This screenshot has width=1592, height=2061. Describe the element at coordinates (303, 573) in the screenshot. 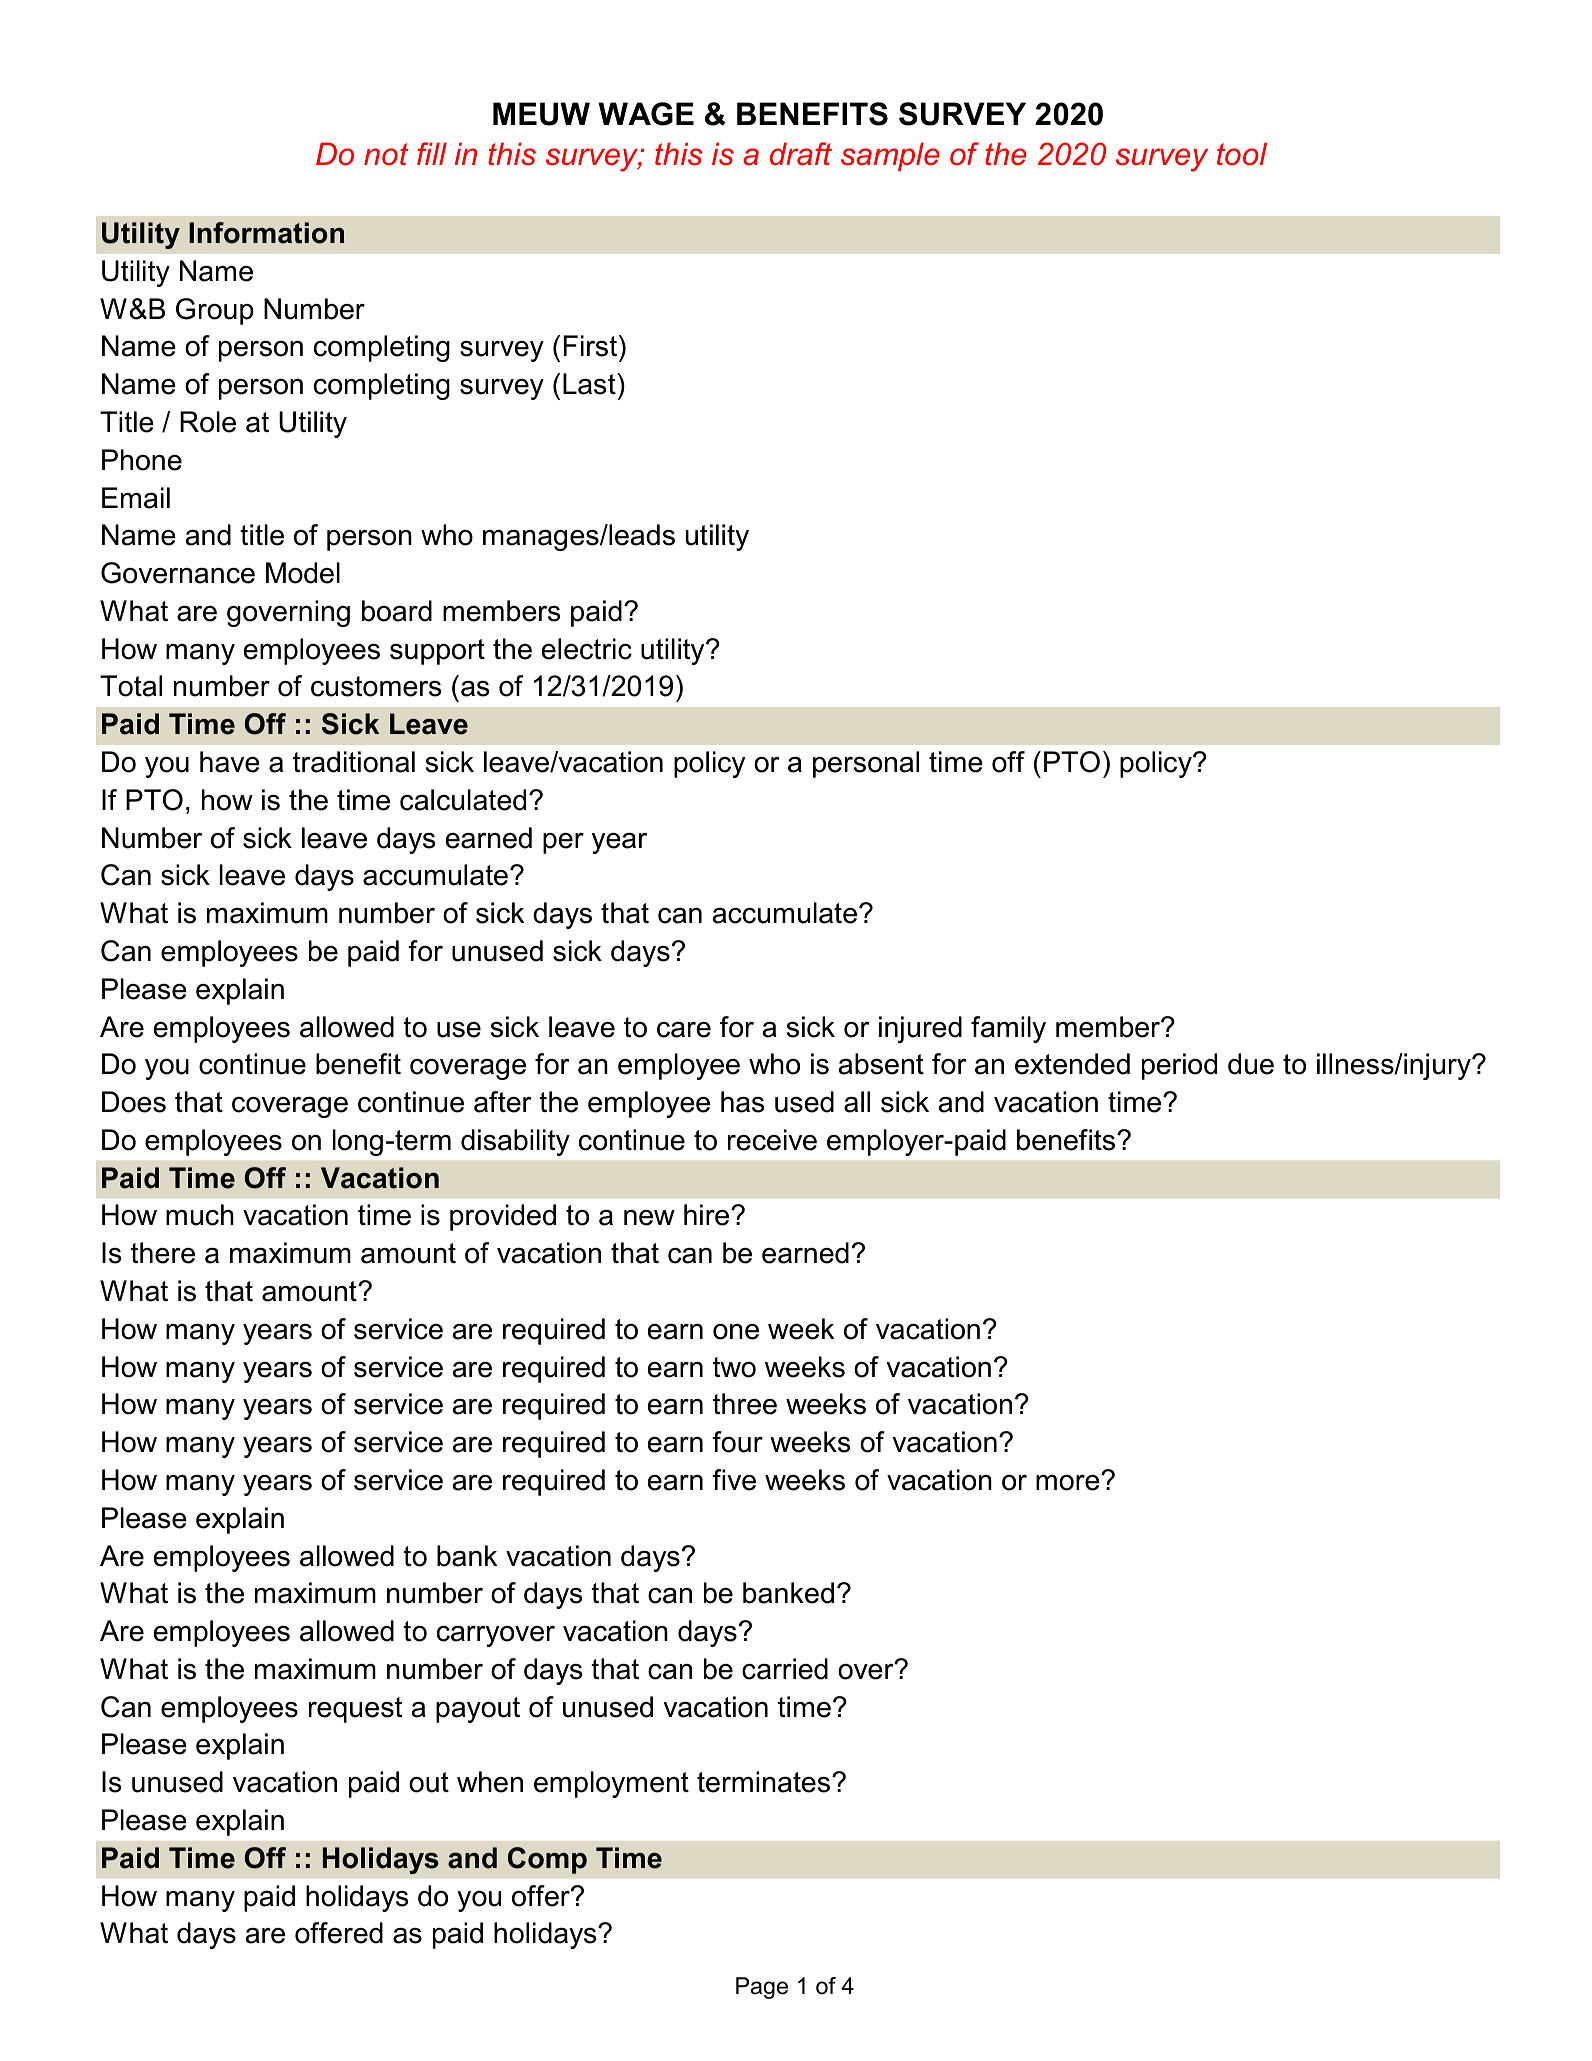

I see `Model` at that location.
